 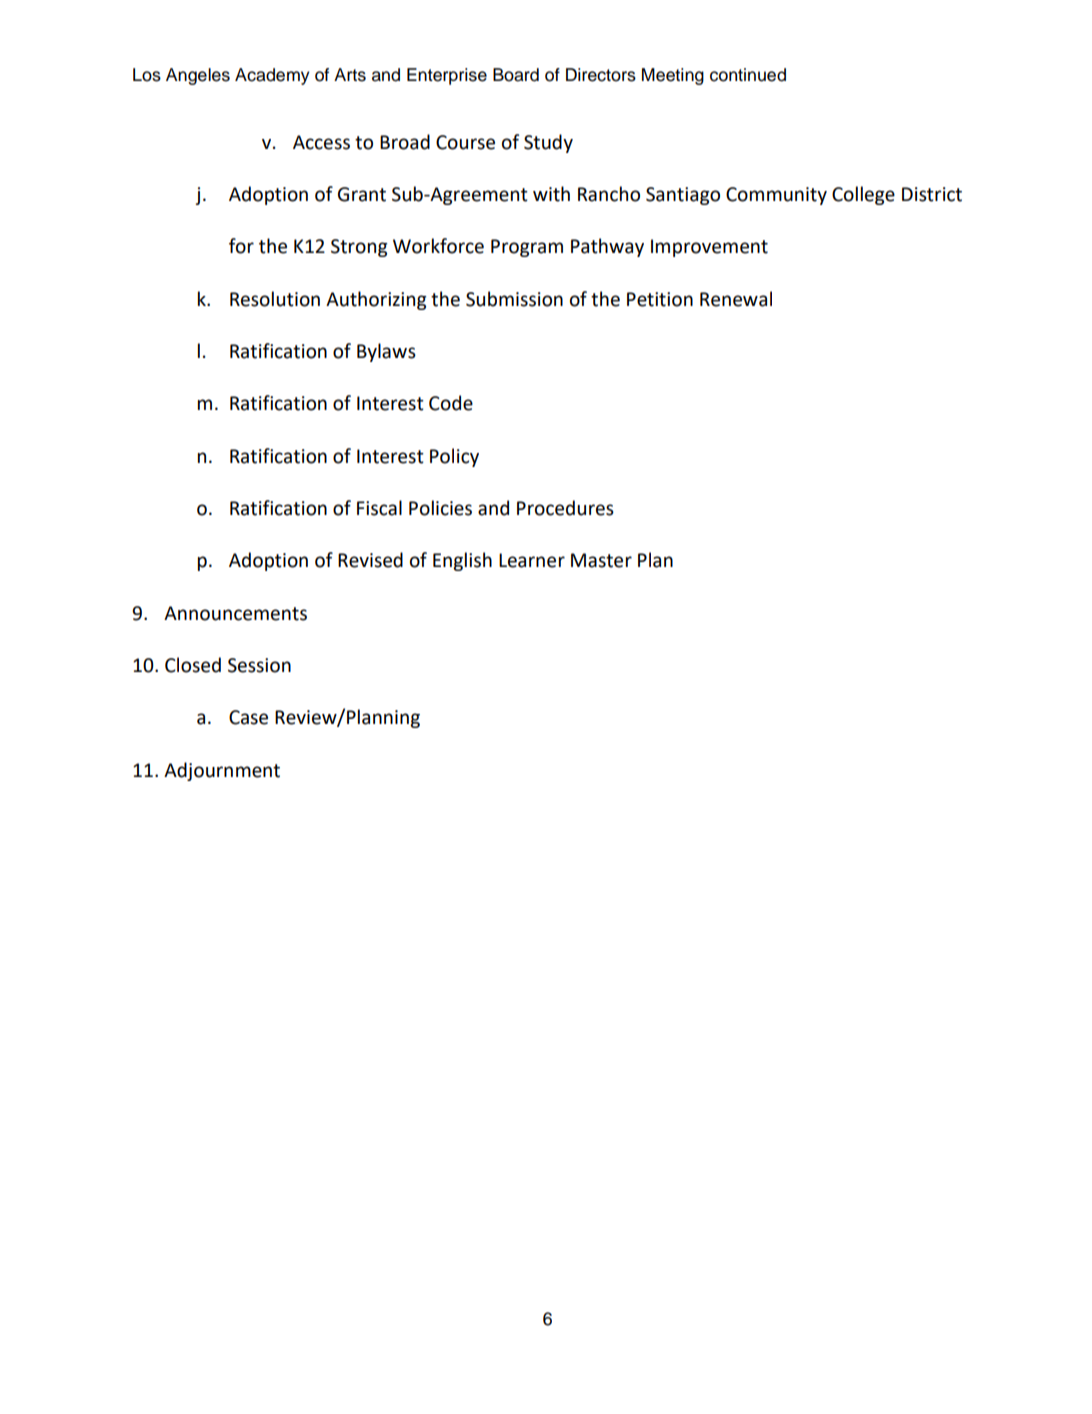 What do you see at coordinates (272, 76) in the screenshot?
I see `Academy` at bounding box center [272, 76].
